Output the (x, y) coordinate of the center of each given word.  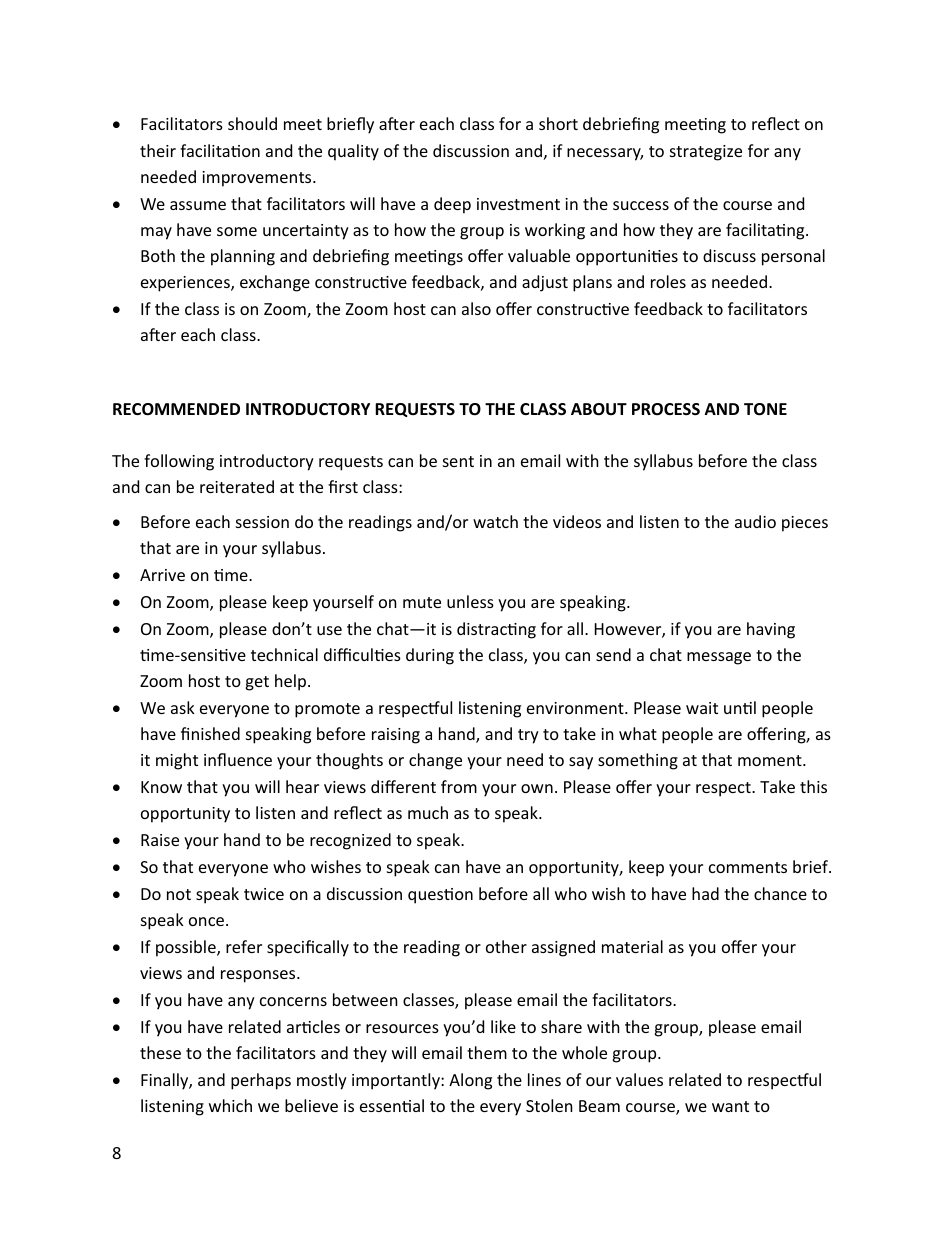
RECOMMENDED (176, 409)
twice (264, 894)
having (771, 630)
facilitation (220, 150)
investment (518, 204)
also (476, 308)
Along (470, 1081)
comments (748, 867)
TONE (765, 409)
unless (470, 601)
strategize (706, 153)
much (428, 812)
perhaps (261, 1081)
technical (284, 654)
